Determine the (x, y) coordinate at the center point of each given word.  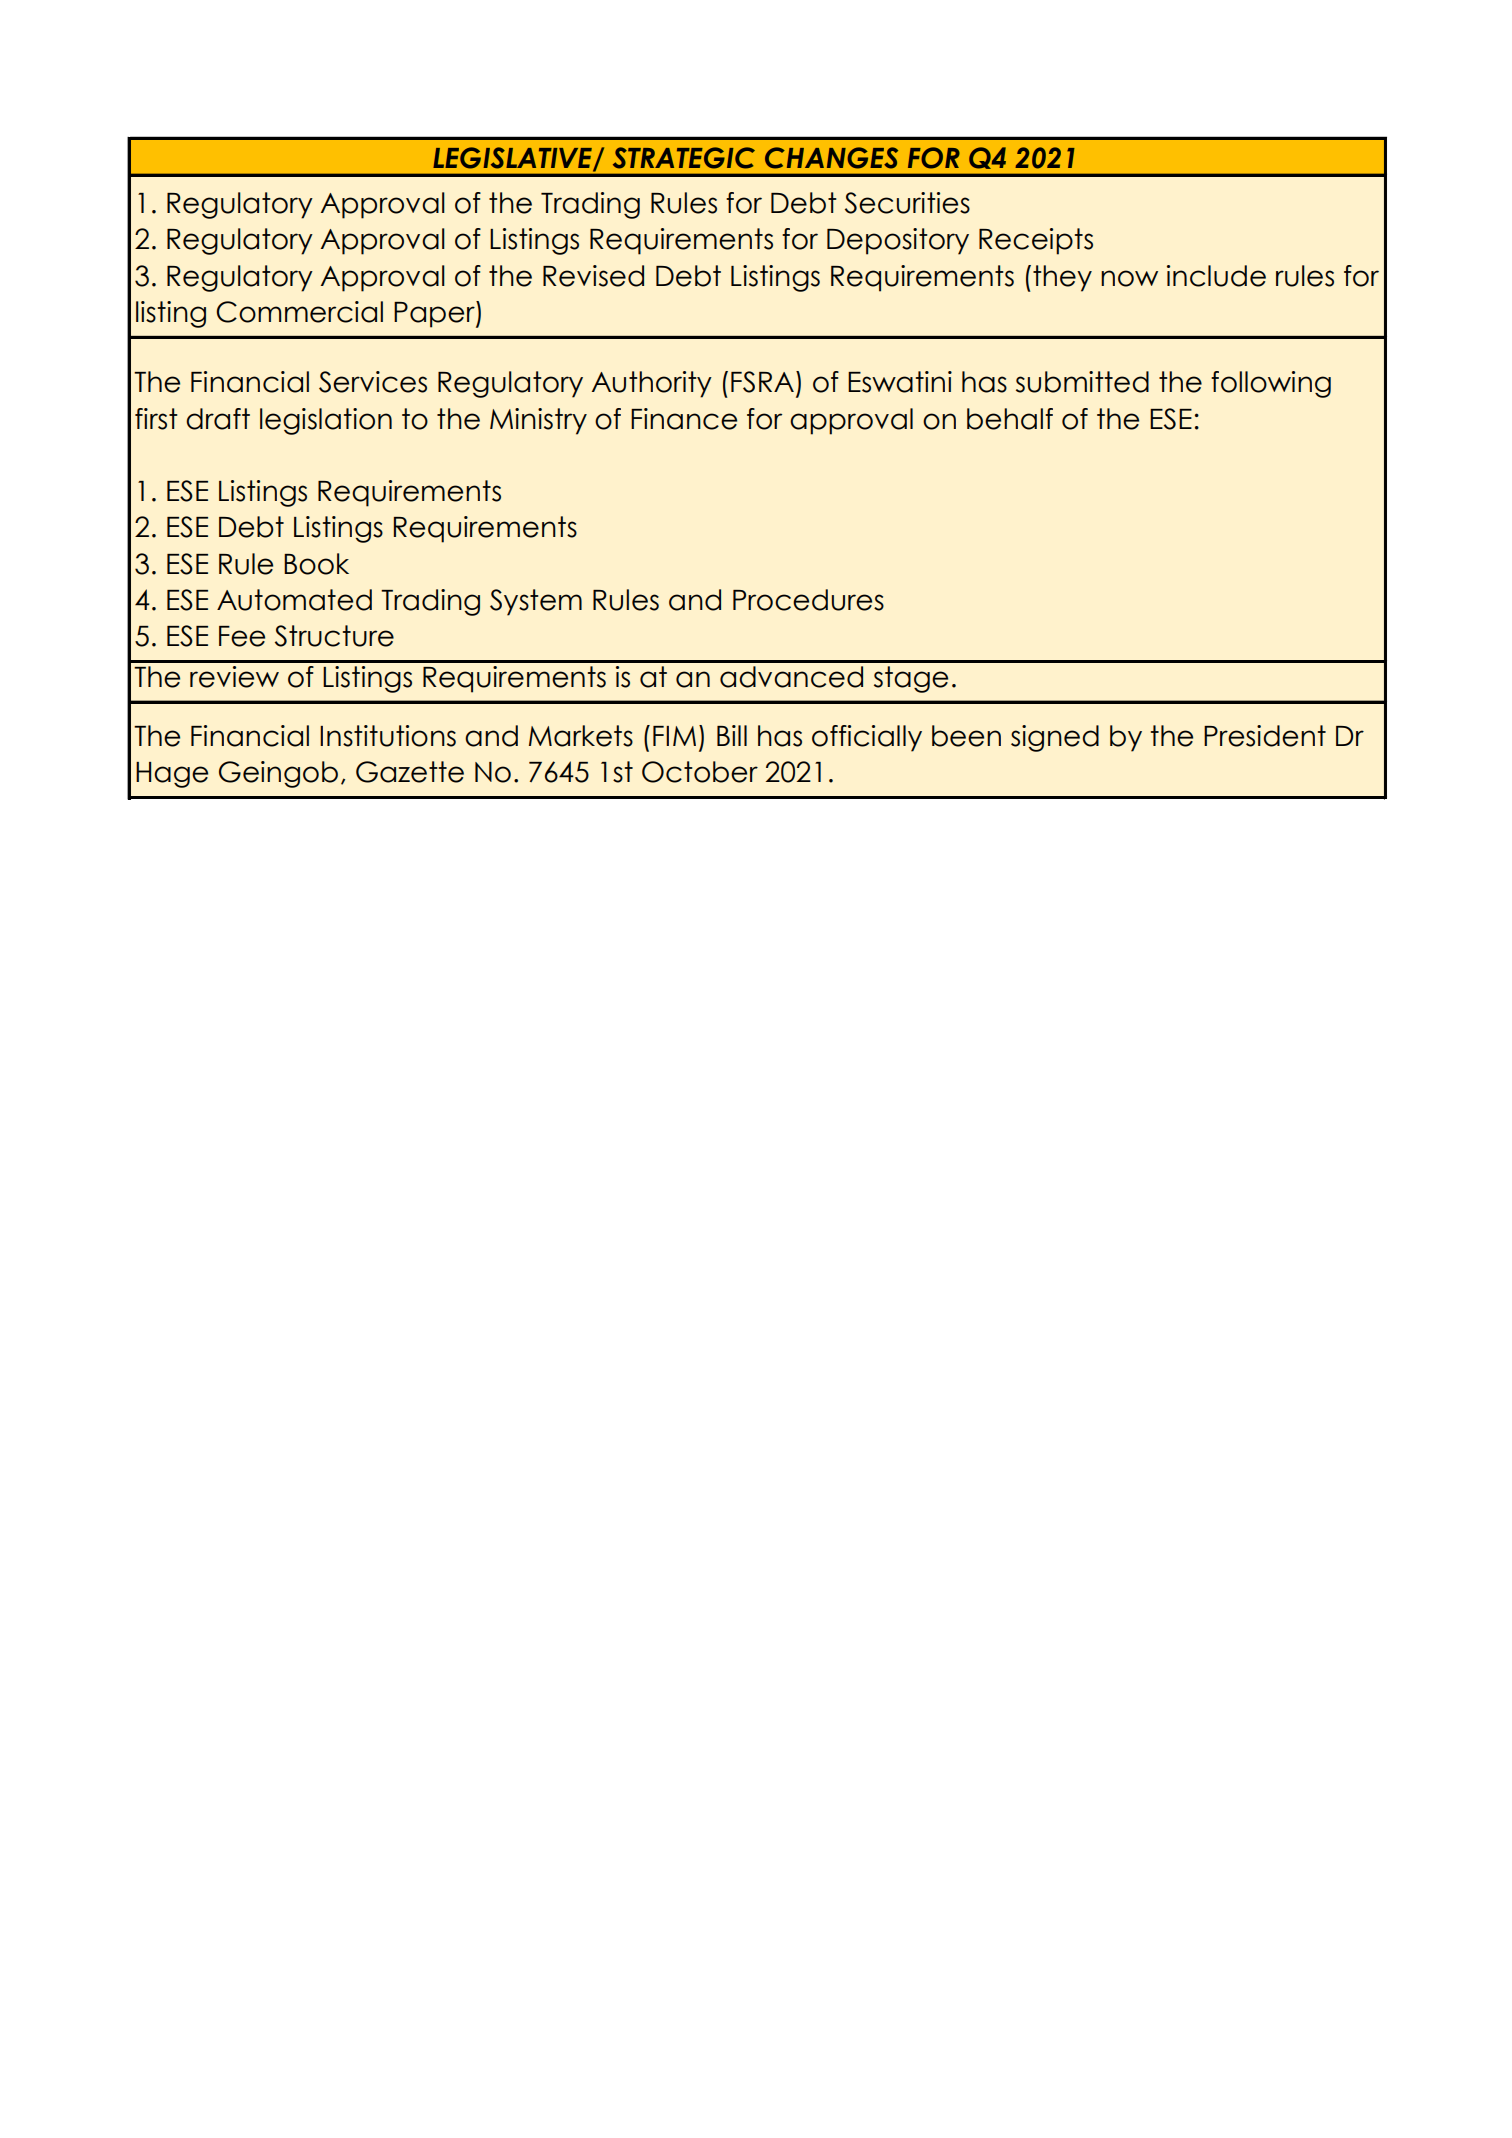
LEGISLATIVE (513, 159)
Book (316, 564)
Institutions (388, 736)
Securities (907, 203)
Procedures (808, 600)
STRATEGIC (684, 158)
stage (911, 679)
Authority (652, 384)
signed (1055, 738)
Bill (732, 735)
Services (373, 382)
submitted (1082, 382)
